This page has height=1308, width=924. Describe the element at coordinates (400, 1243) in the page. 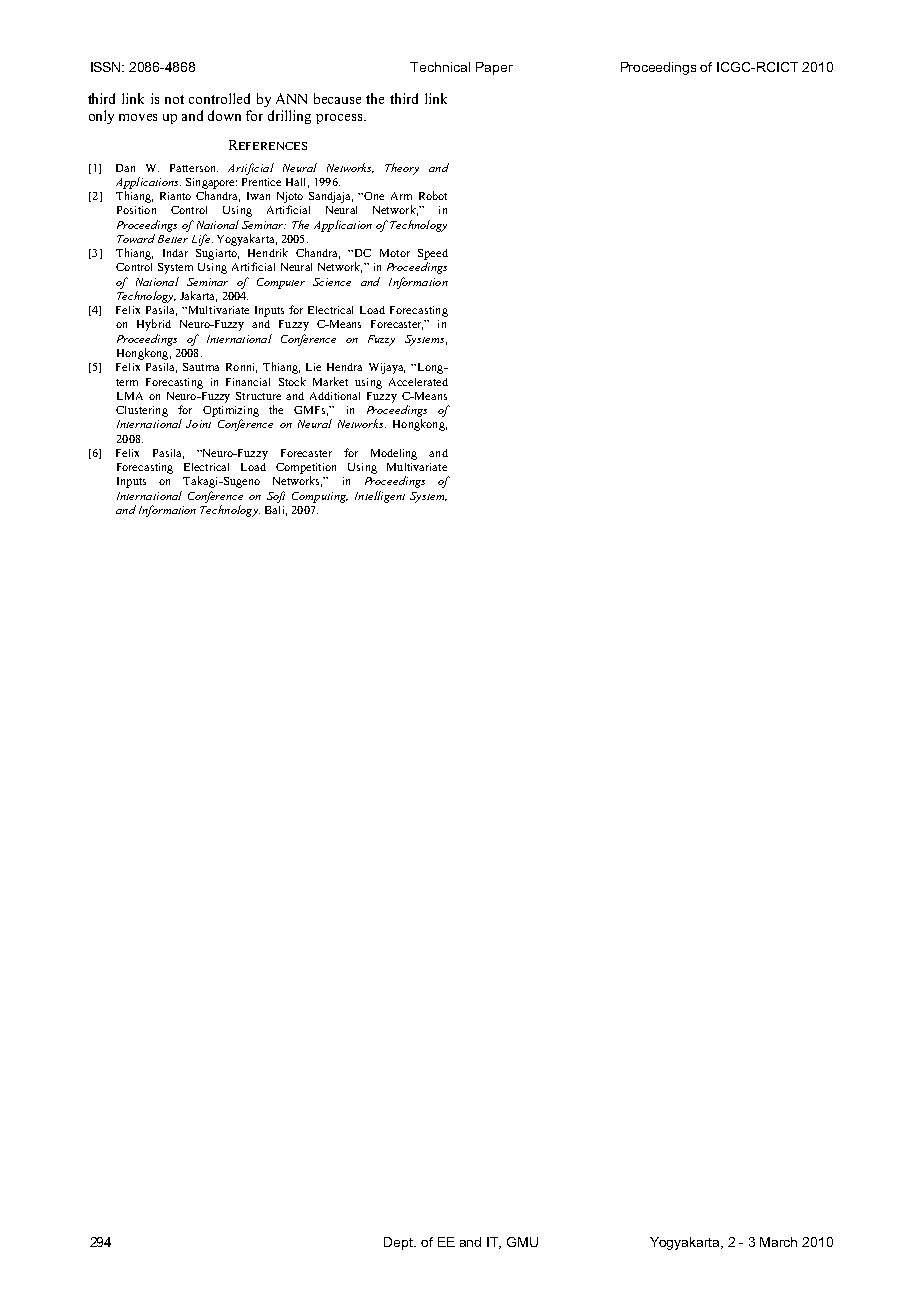

I see `Dept` at that location.
